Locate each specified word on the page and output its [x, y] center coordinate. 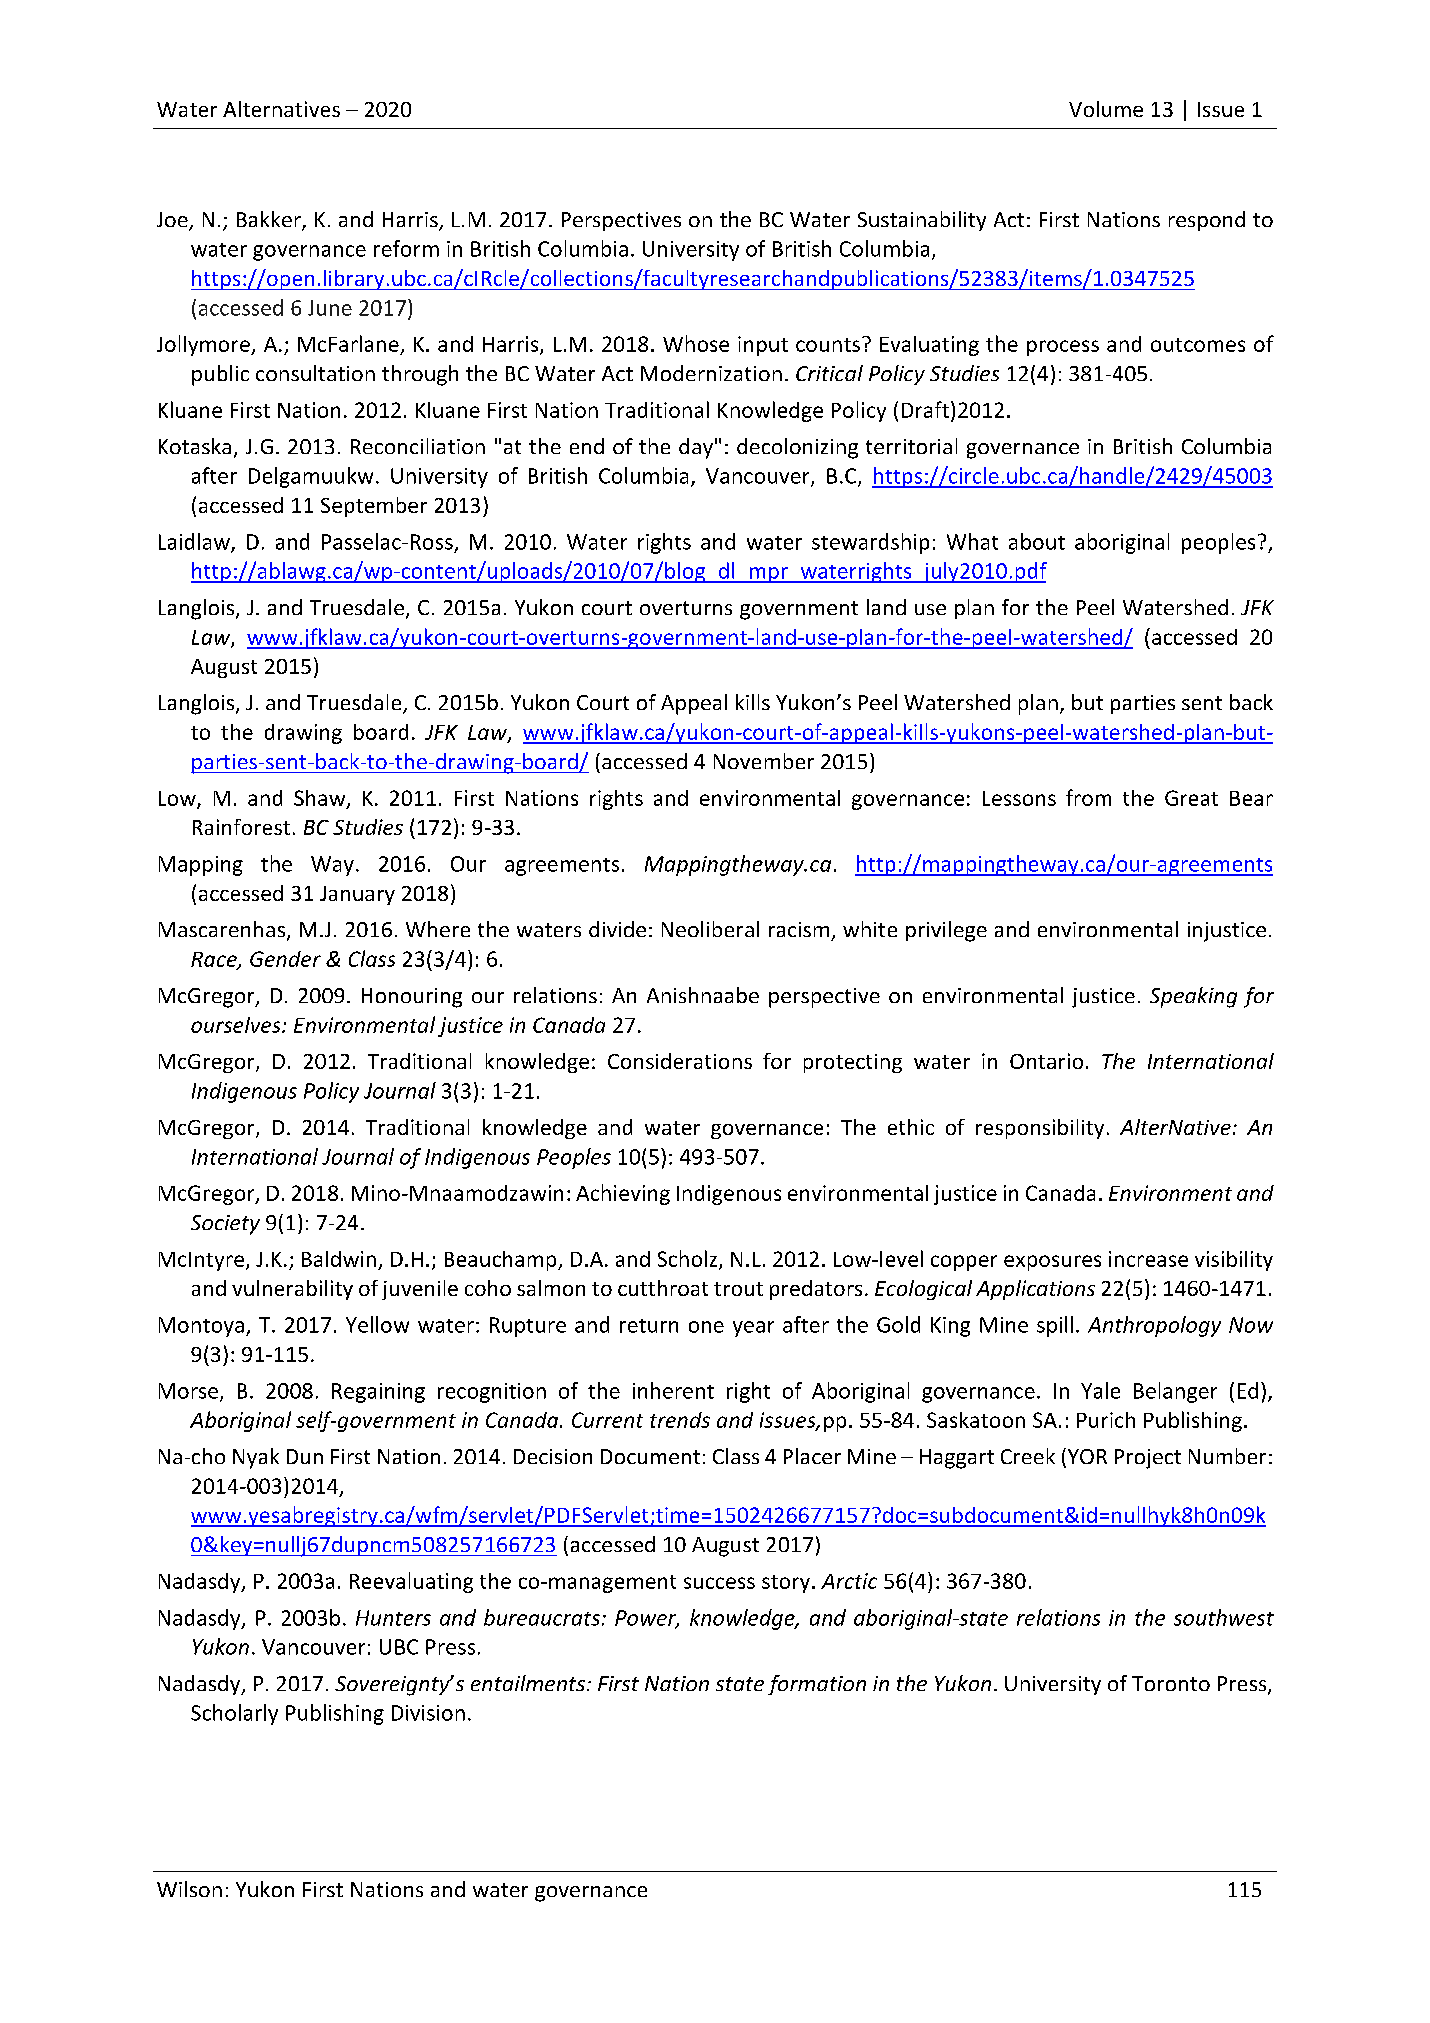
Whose [696, 343]
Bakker [270, 220]
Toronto [1171, 1683]
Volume [1106, 109]
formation [817, 1685]
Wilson [189, 1889]
